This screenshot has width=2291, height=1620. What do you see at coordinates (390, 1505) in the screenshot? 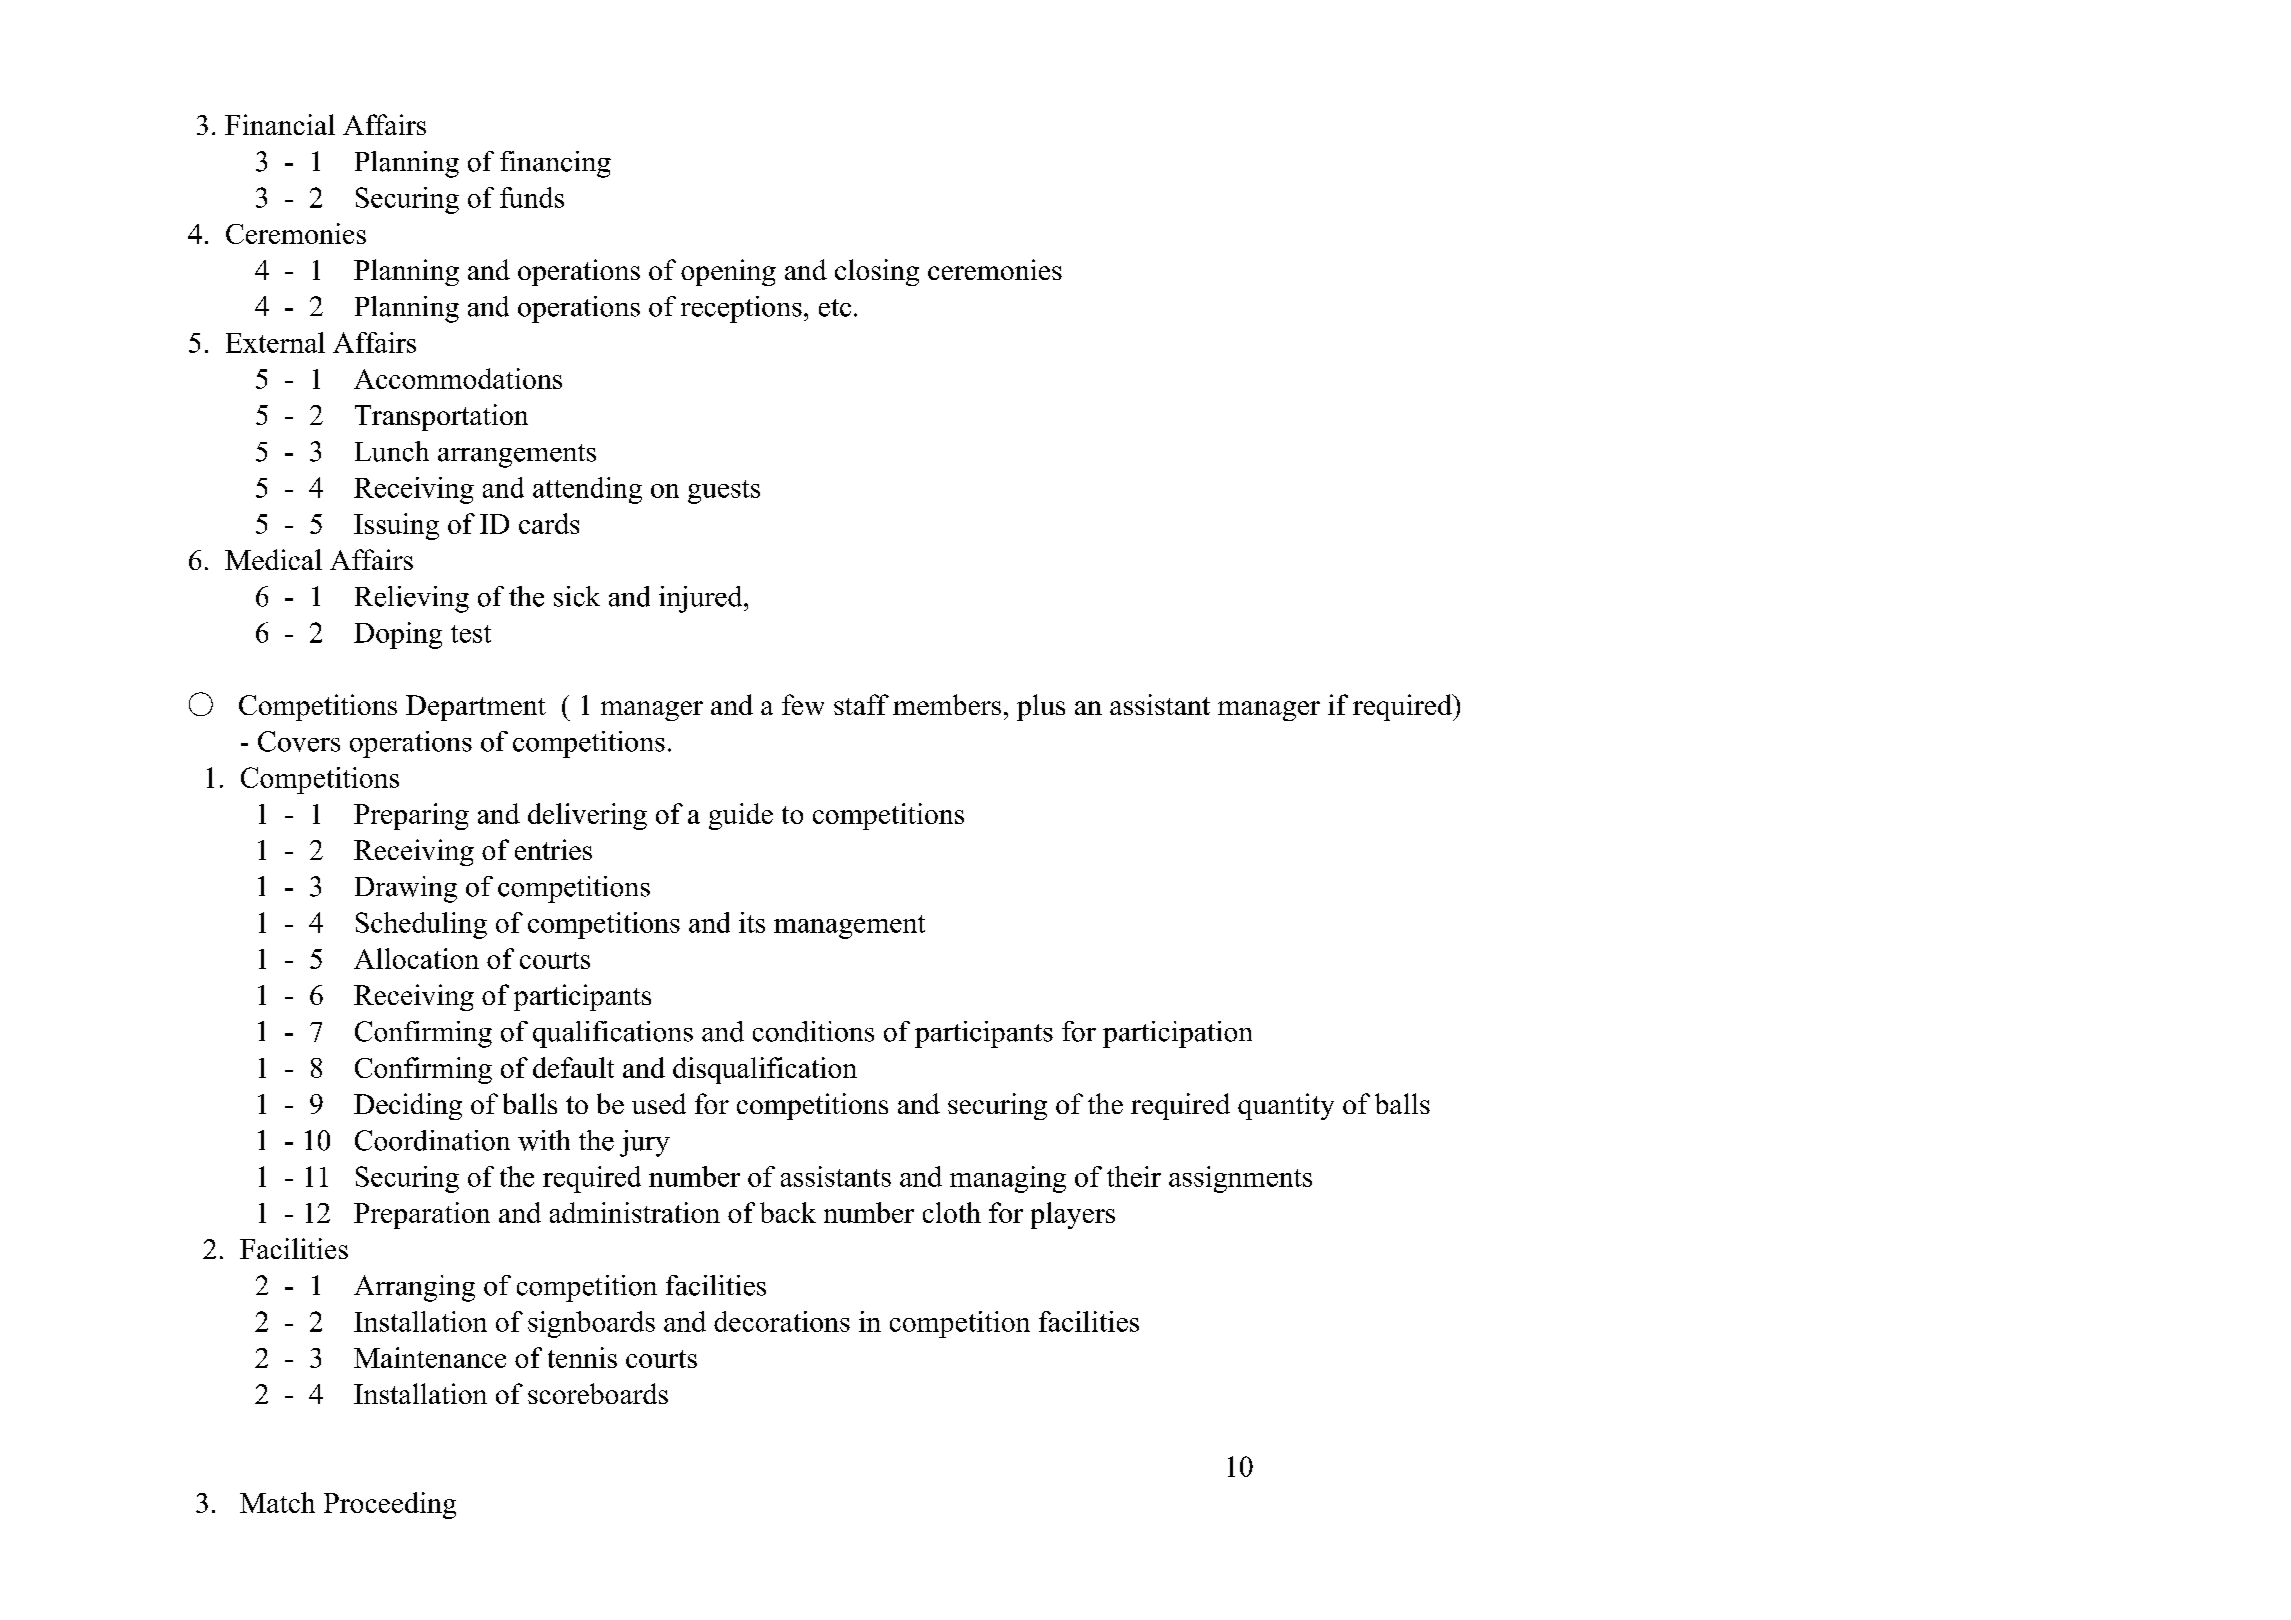
I see `Proceeding` at bounding box center [390, 1505].
